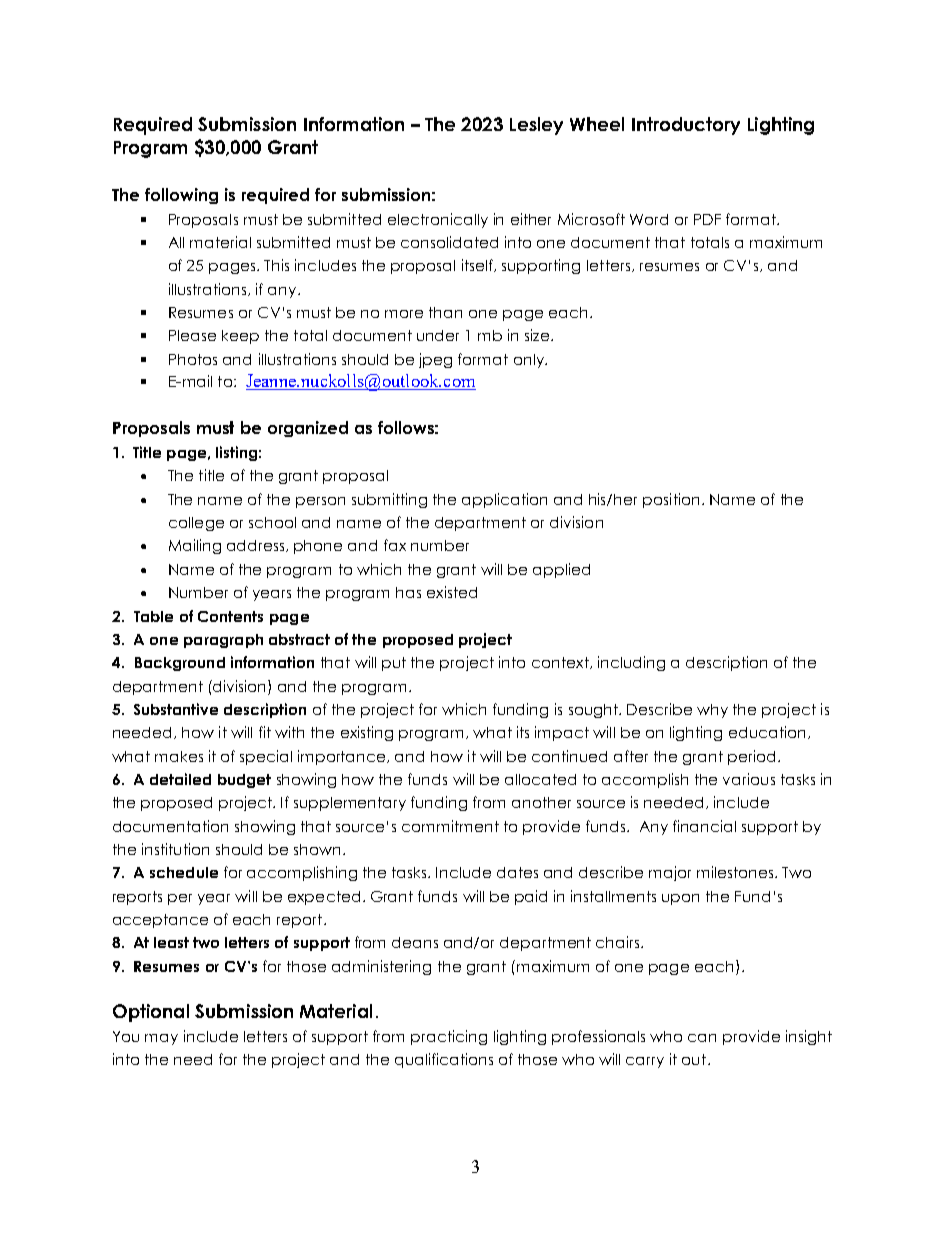 The image size is (952, 1233). I want to click on may, so click(161, 1039).
